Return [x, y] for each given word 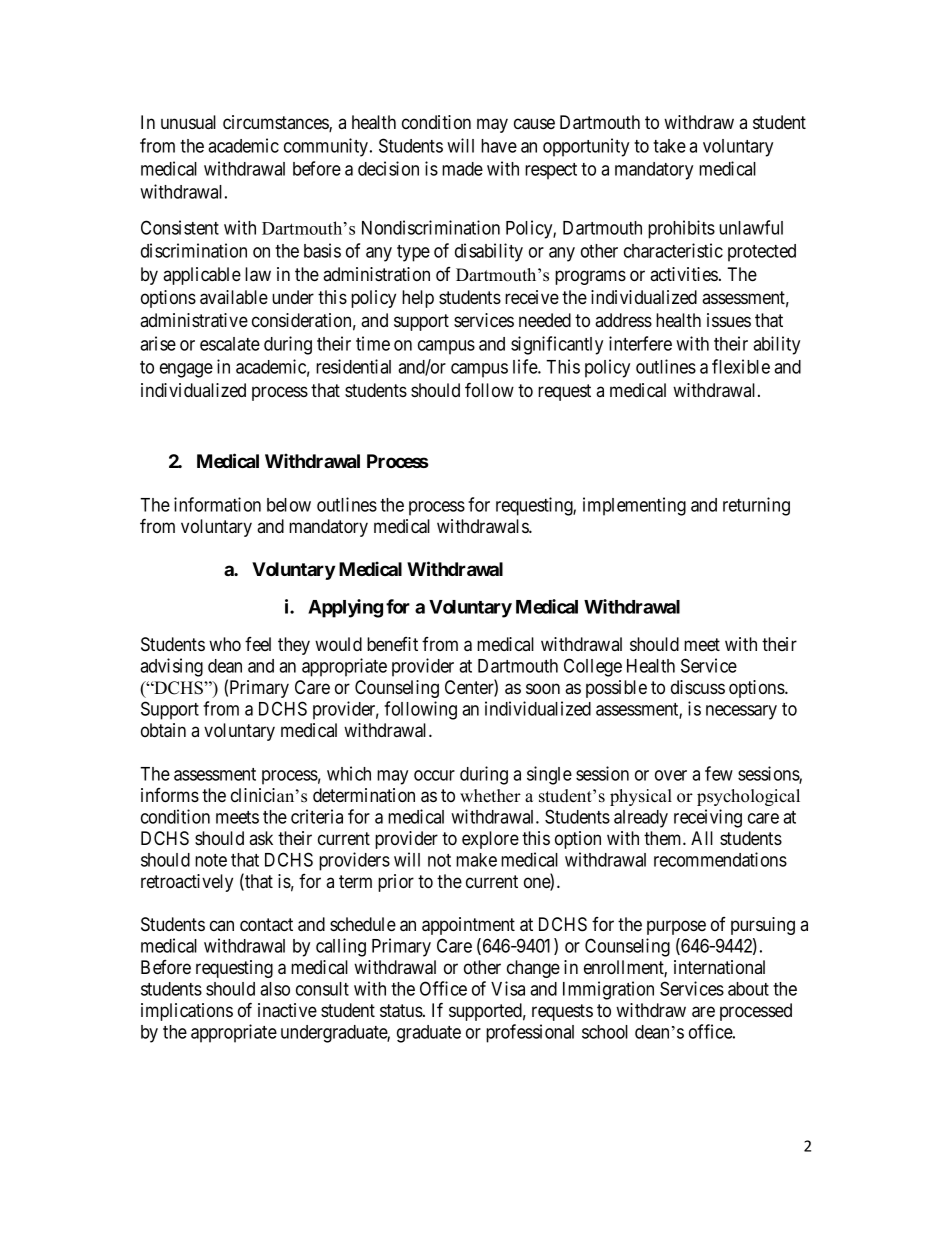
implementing [634, 506]
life [526, 366]
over [671, 775]
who [225, 644]
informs [170, 795]
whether [490, 796]
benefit [392, 644]
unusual [188, 122]
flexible [741, 366]
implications [187, 1012]
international [719, 967]
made [462, 169]
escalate [230, 344]
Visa [508, 988]
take [669, 146]
